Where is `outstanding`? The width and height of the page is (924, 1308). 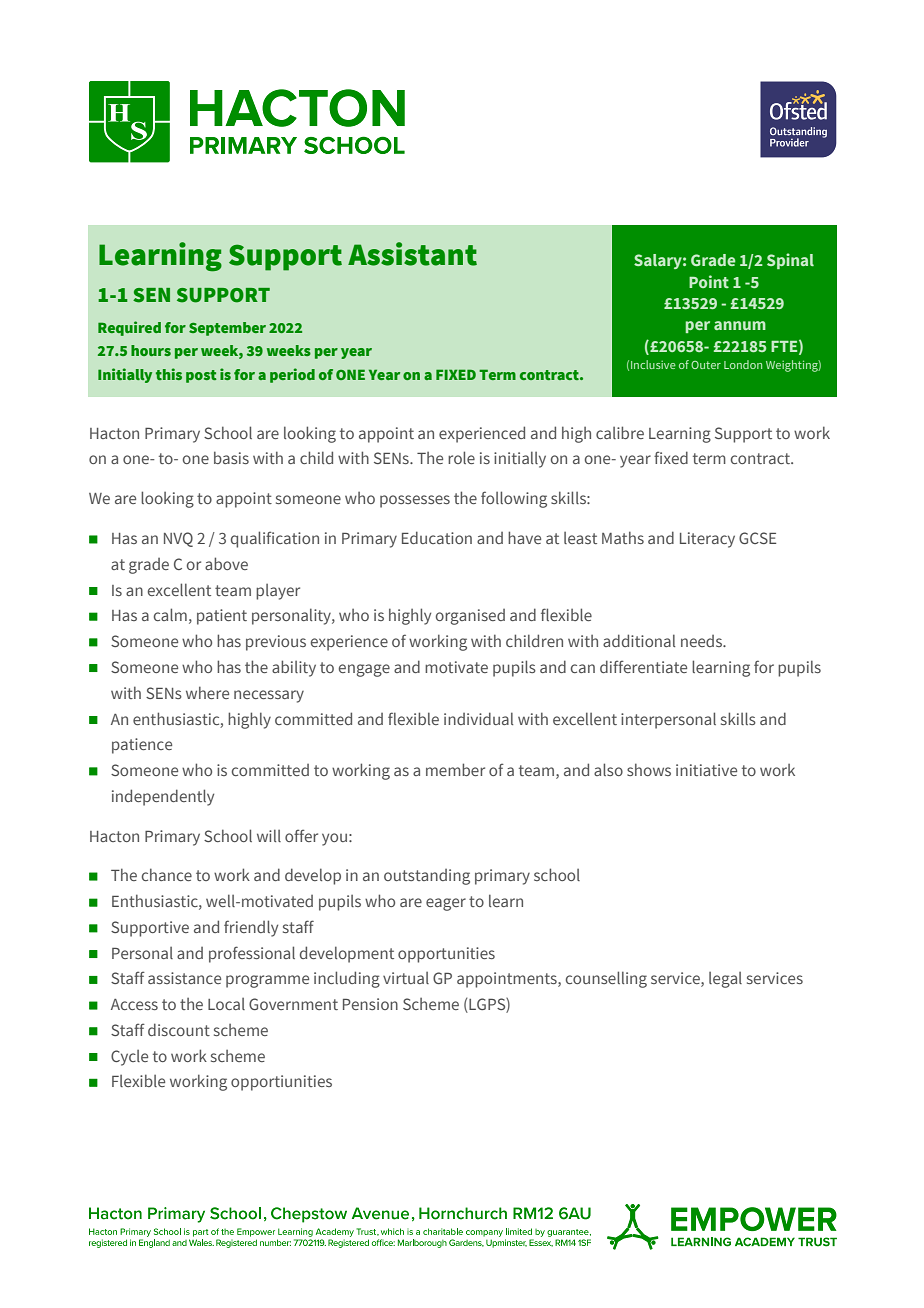
outstanding is located at coordinates (427, 877).
